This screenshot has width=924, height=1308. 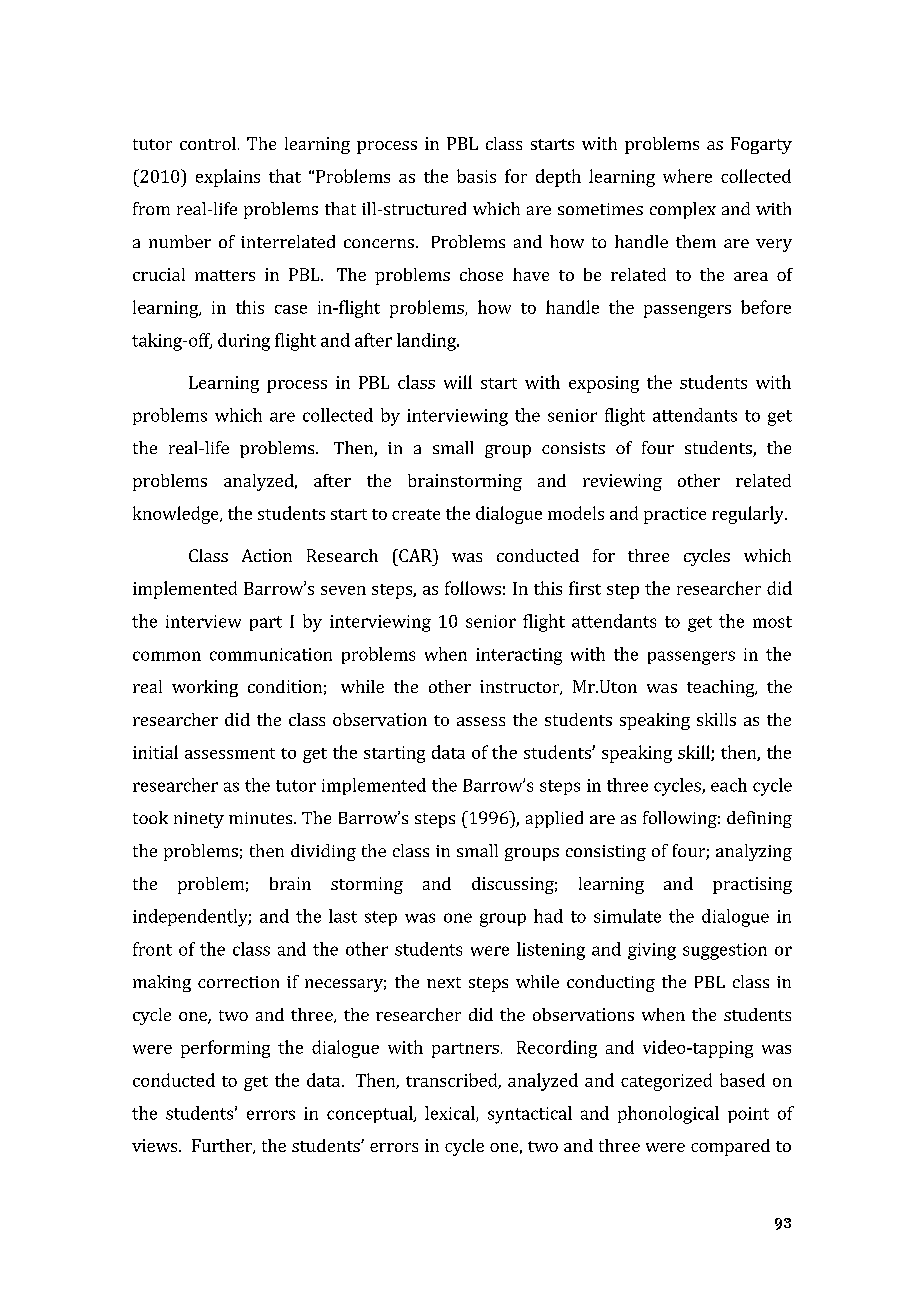 I want to click on interacting, so click(x=519, y=656).
